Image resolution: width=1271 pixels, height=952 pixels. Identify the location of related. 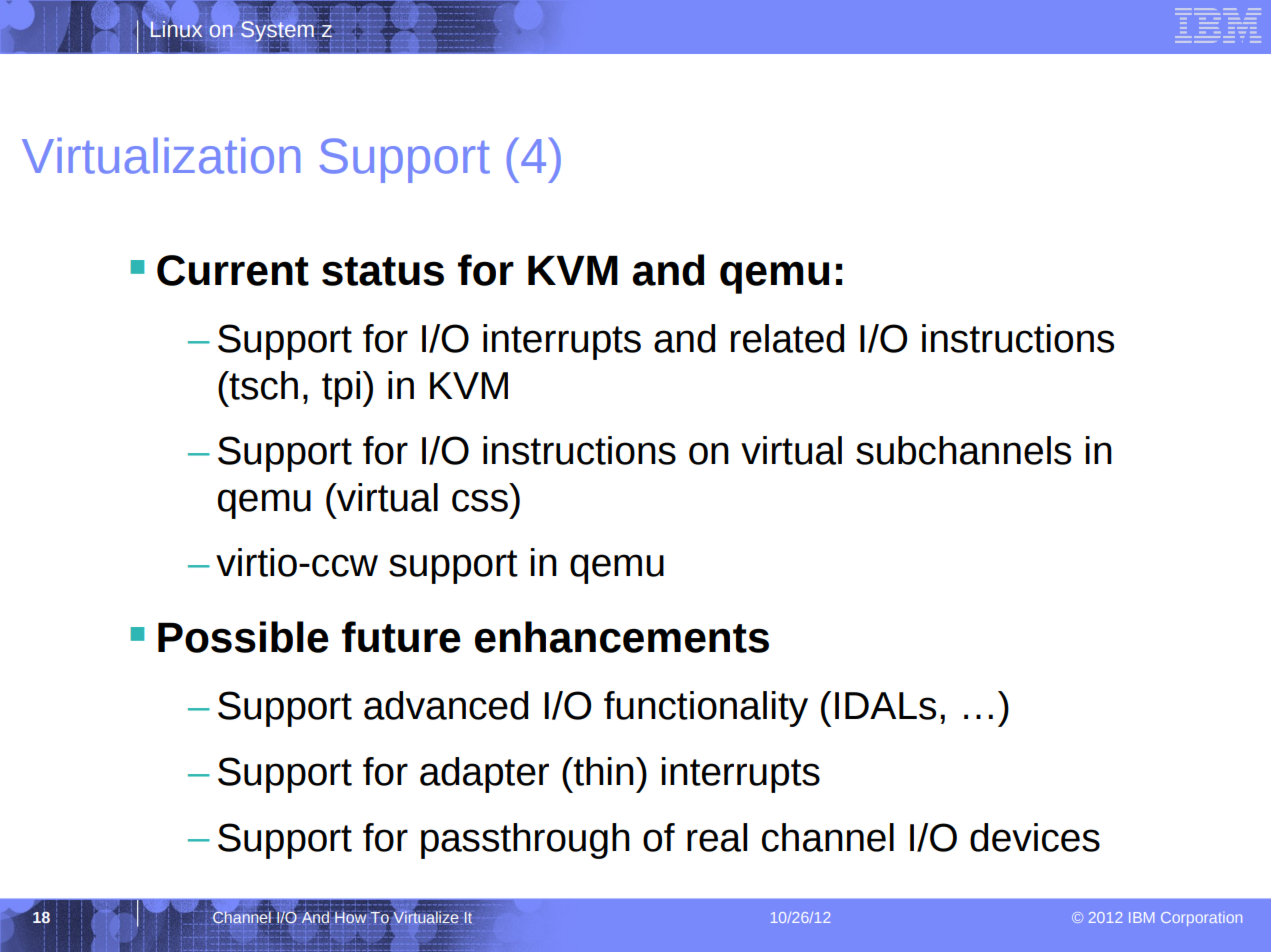
(788, 338).
